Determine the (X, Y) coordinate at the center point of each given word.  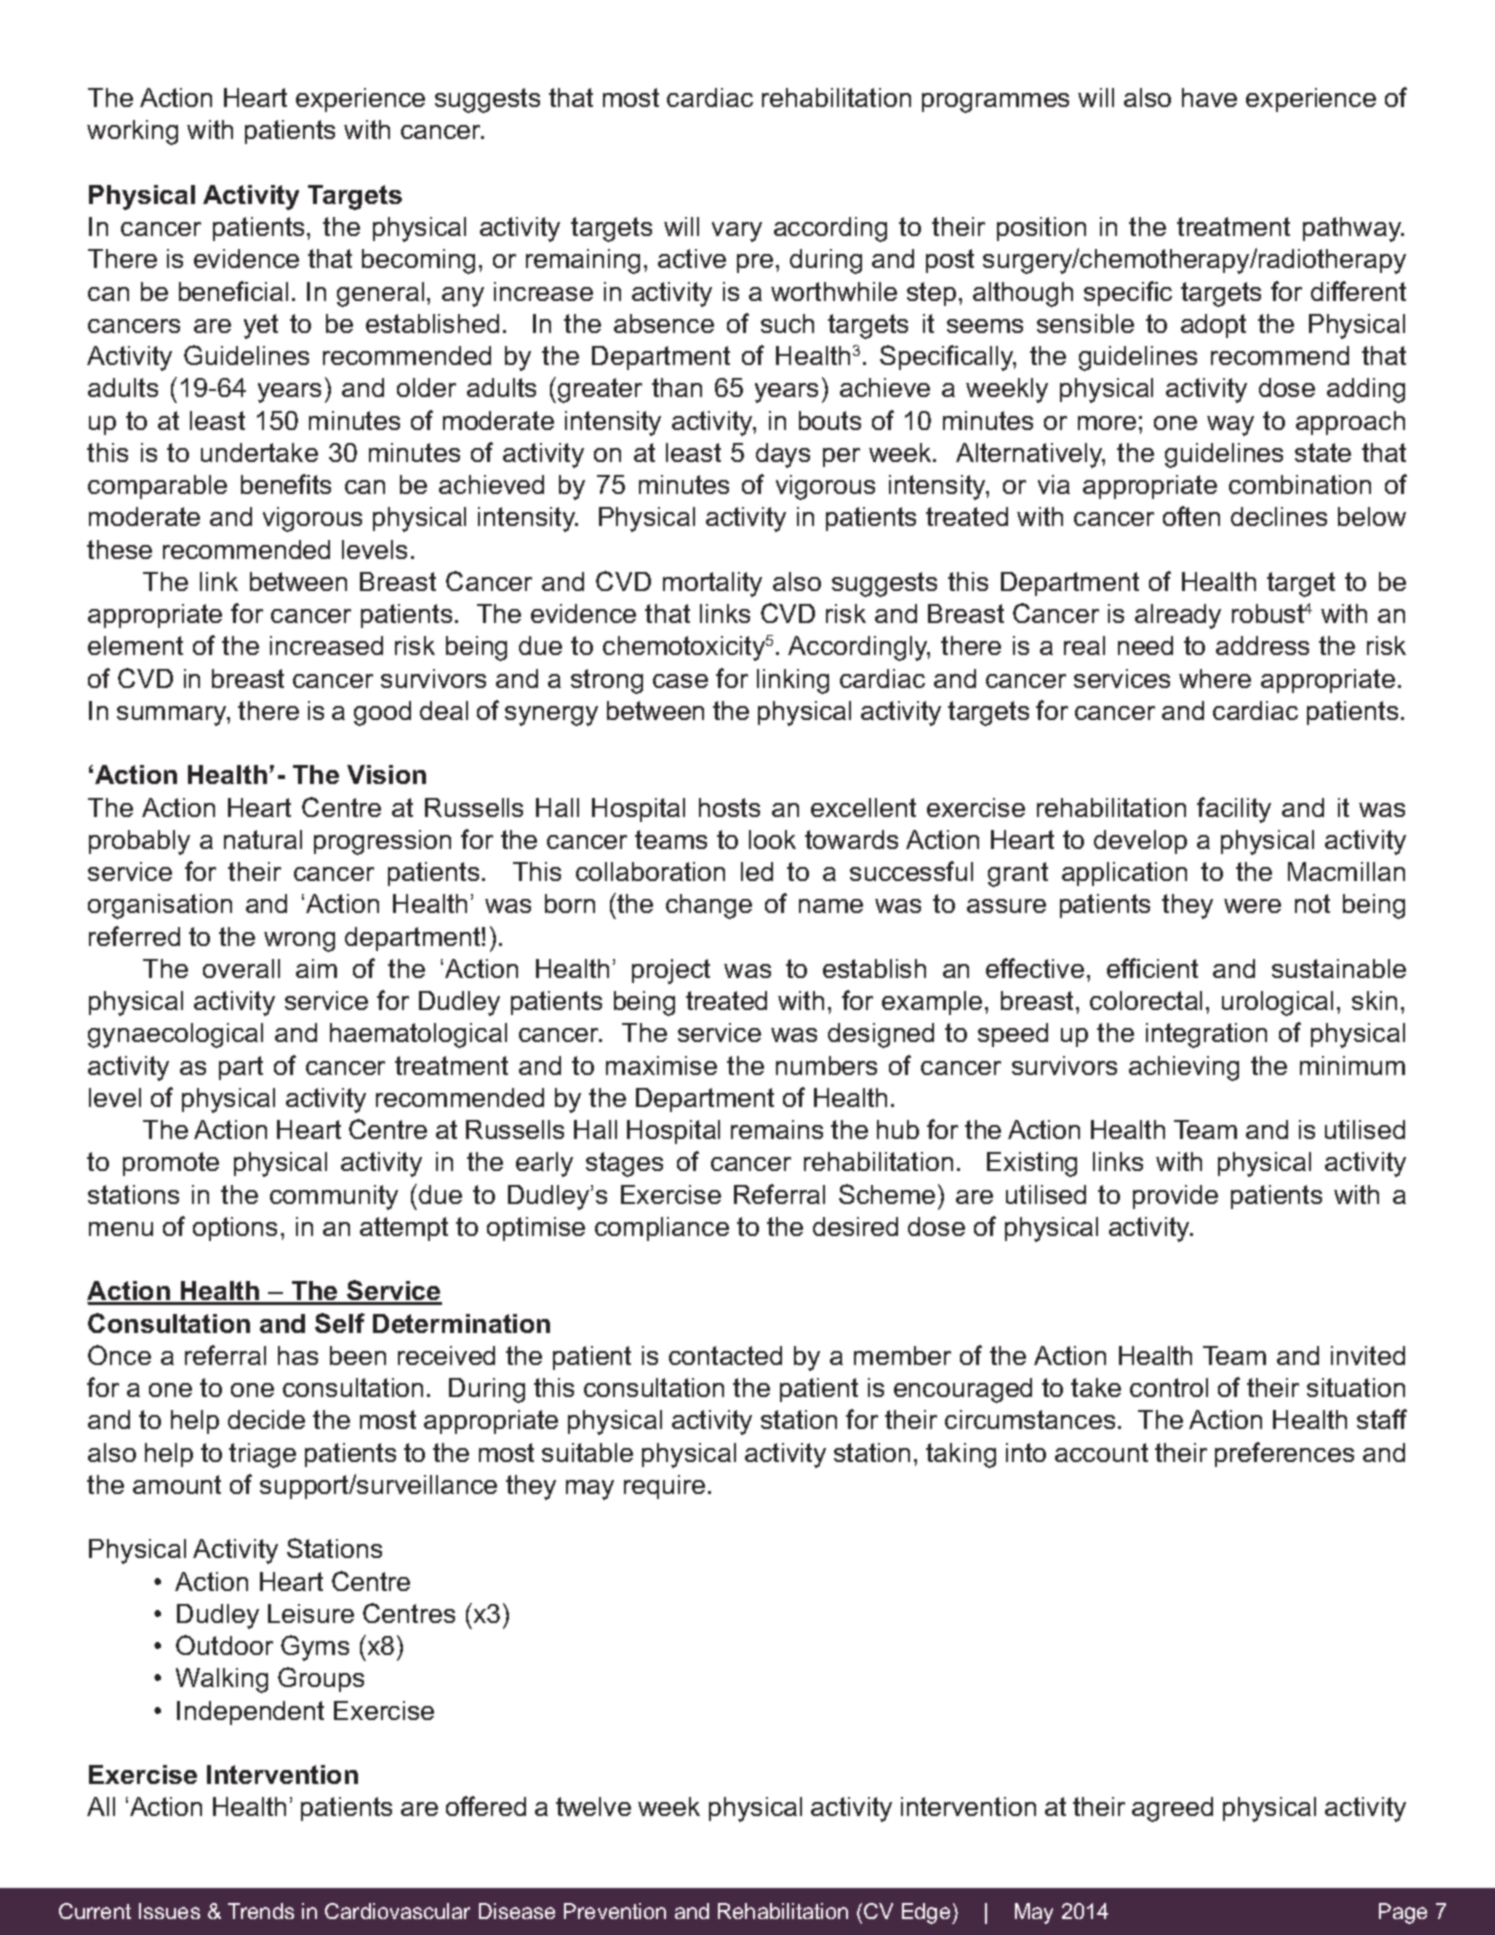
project (671, 971)
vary (737, 232)
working (132, 132)
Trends (261, 1911)
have (1209, 97)
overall (241, 968)
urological (1277, 1003)
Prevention (615, 1911)
